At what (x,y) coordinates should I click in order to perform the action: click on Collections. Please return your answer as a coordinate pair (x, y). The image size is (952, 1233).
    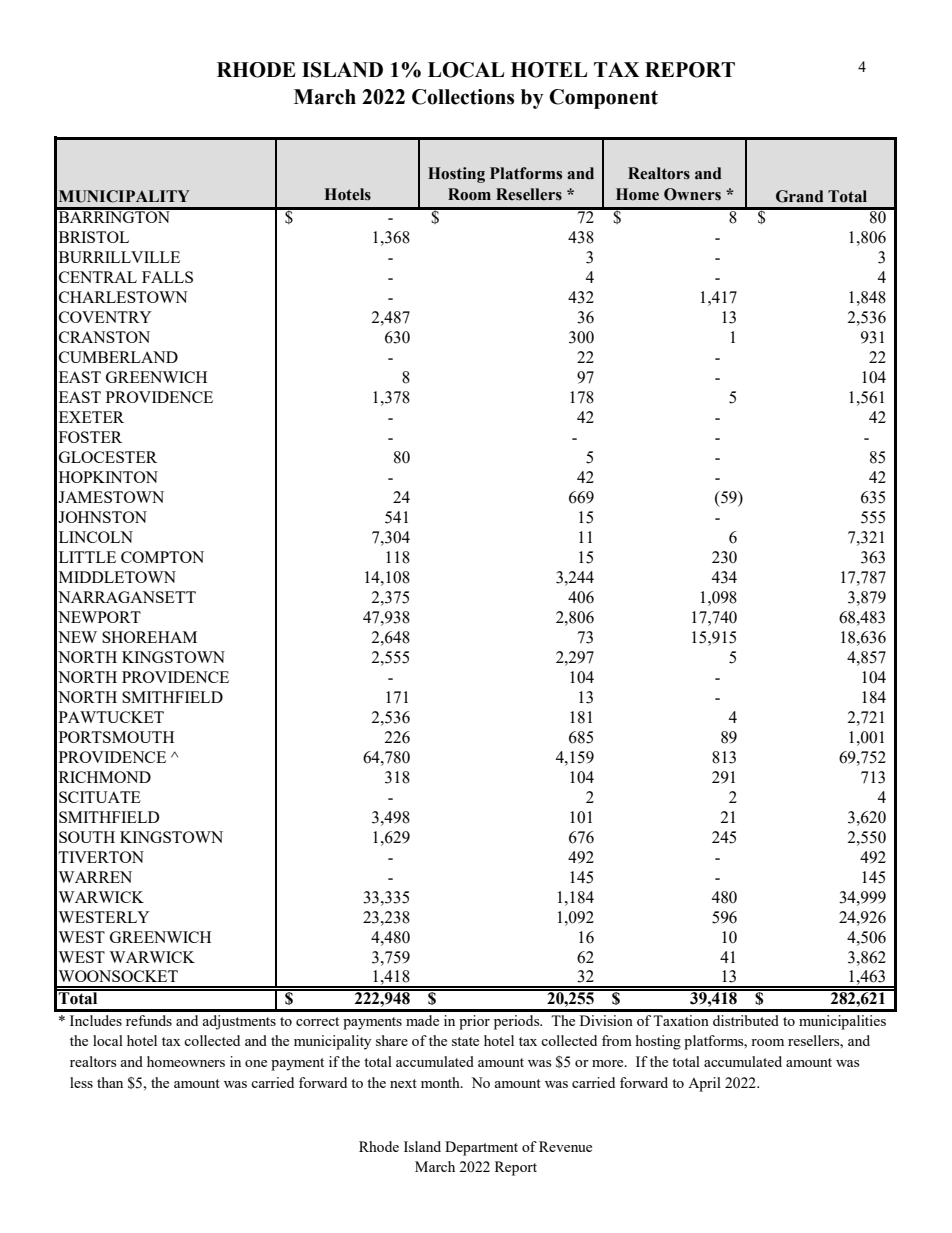
    Looking at the image, I should click on (463, 97).
